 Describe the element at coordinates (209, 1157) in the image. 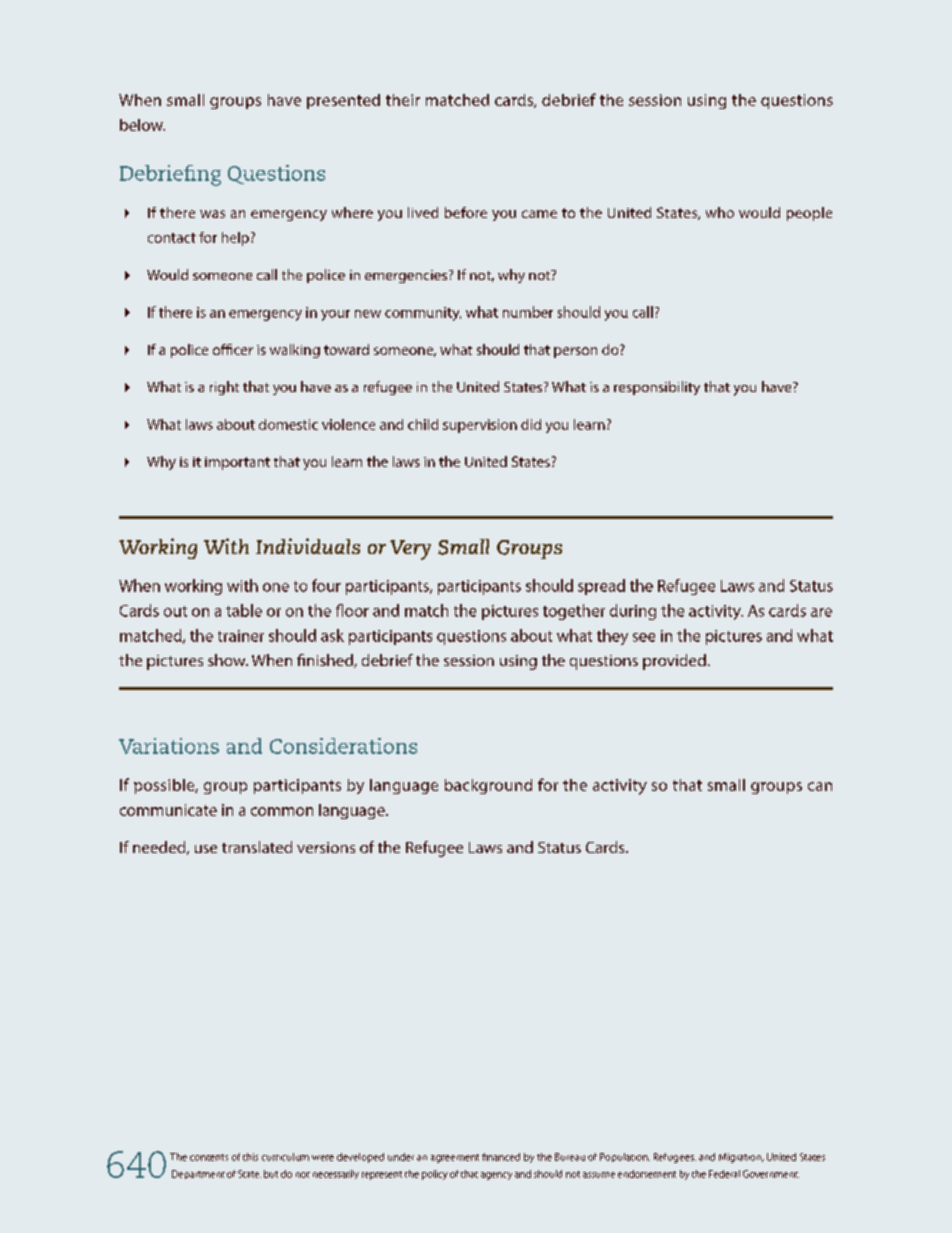

I see `contents` at that location.
